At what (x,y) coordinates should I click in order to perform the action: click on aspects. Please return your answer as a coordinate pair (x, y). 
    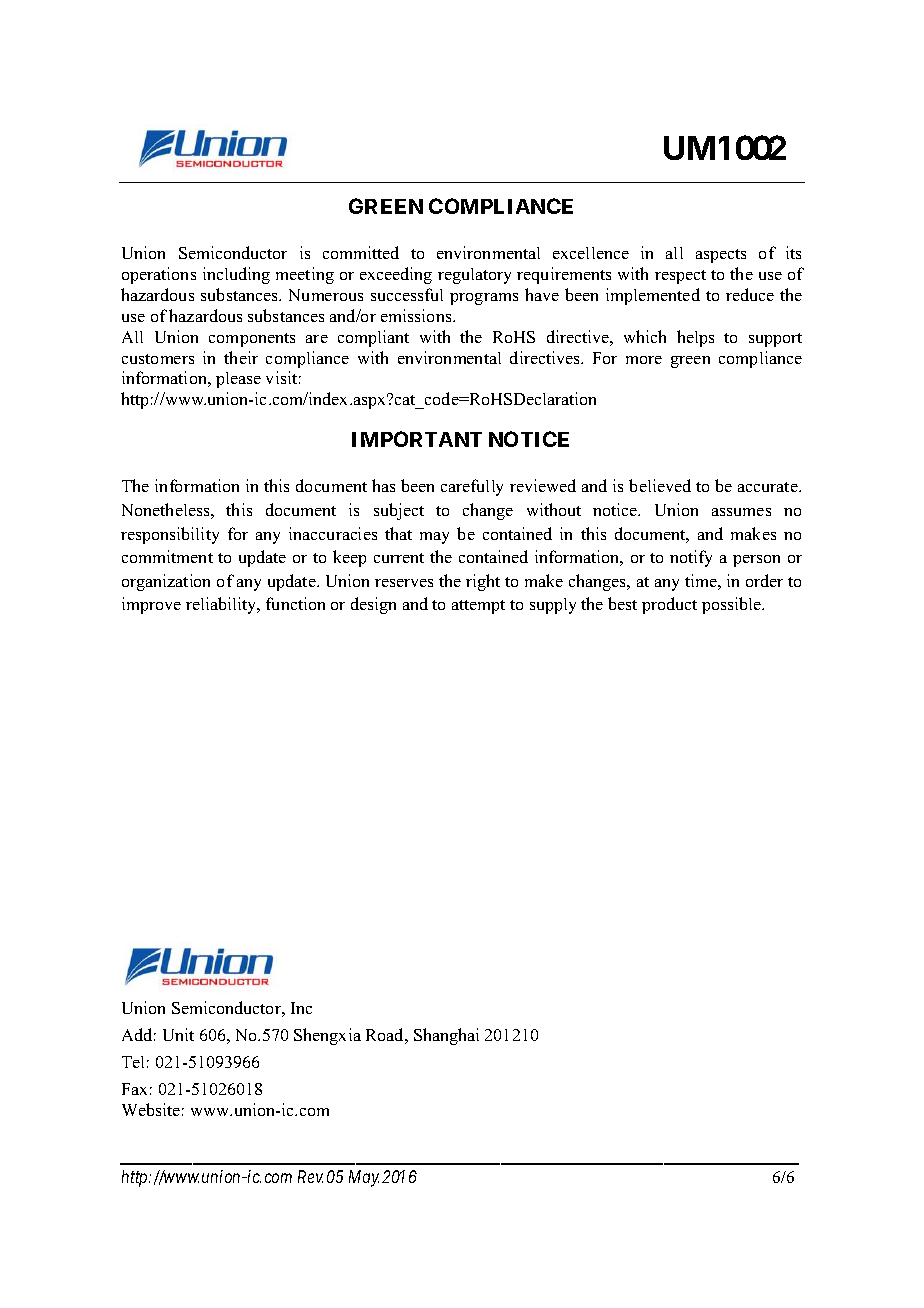
    Looking at the image, I should click on (721, 256).
